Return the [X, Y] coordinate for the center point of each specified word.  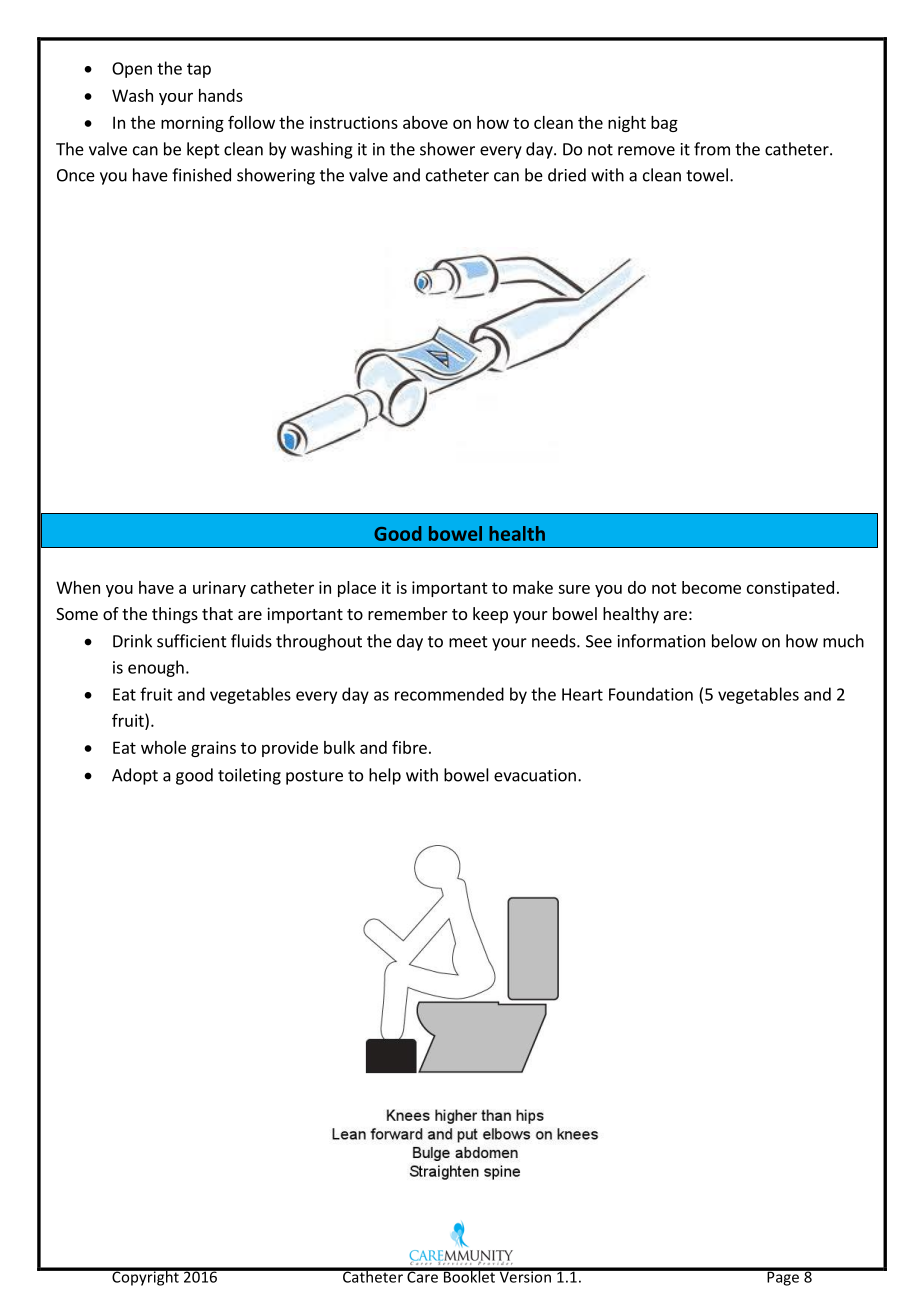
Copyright [145, 1277]
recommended [449, 694]
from [712, 149]
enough [156, 668]
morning [192, 124]
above [425, 122]
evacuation [535, 775]
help [385, 776]
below [734, 641]
